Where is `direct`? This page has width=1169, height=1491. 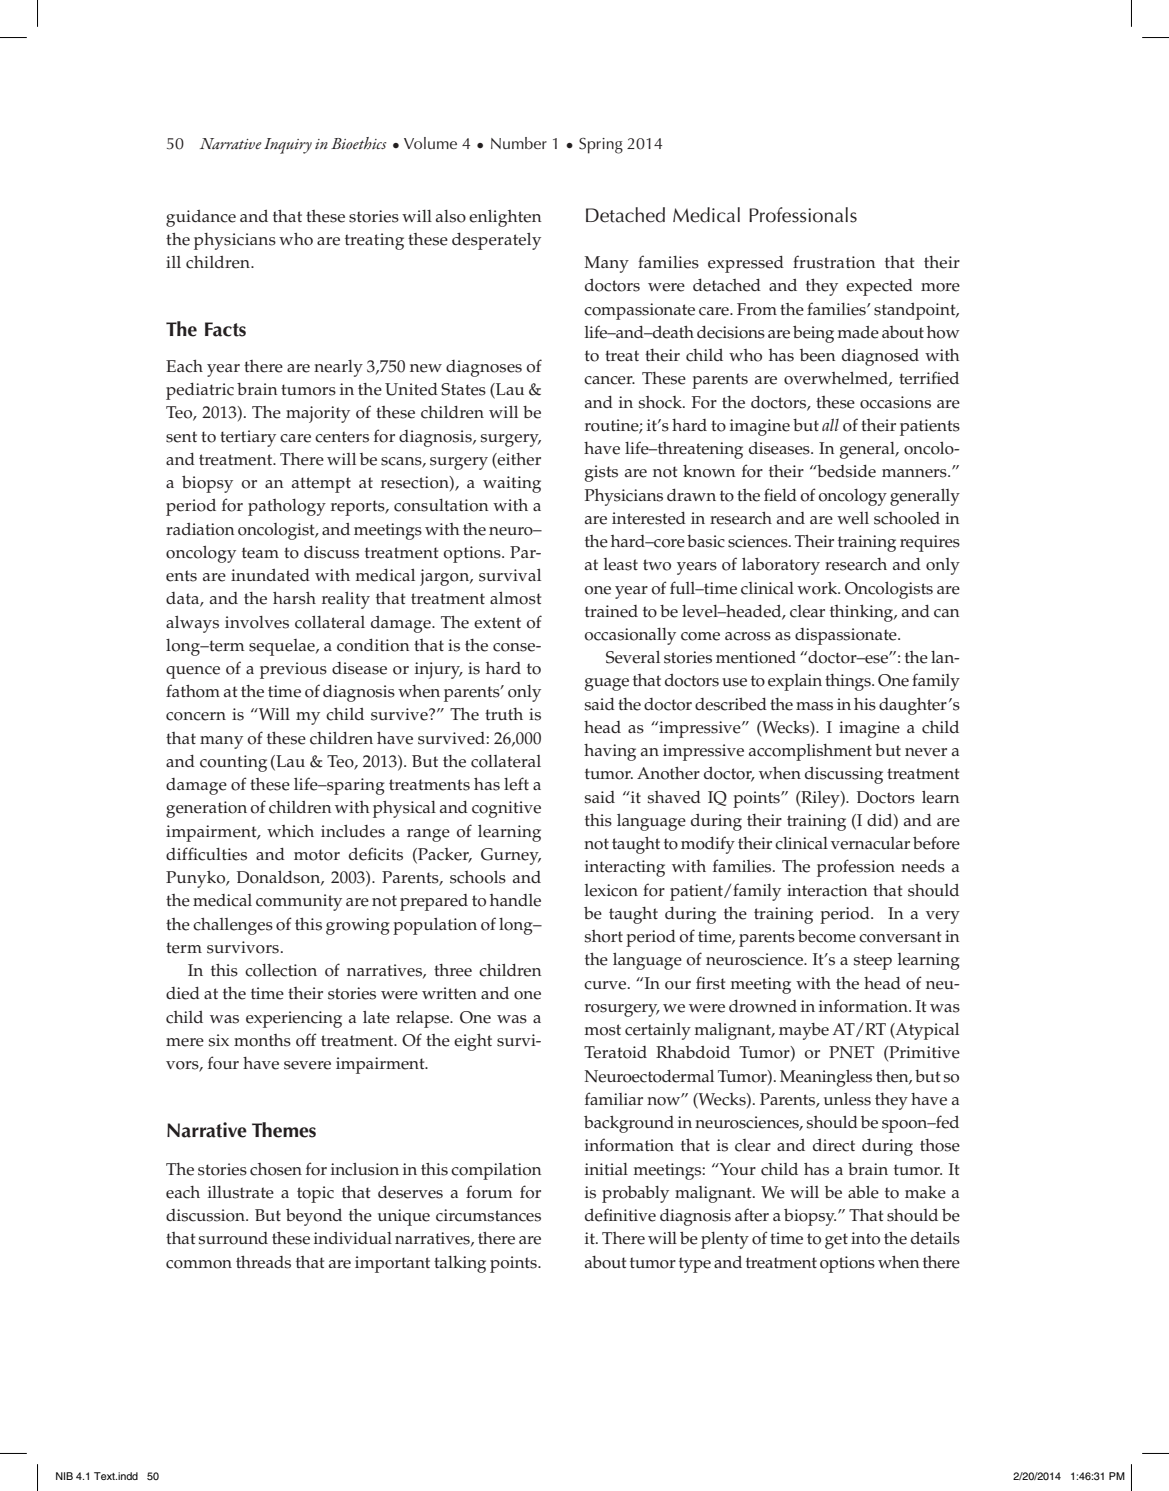 direct is located at coordinates (834, 1145).
